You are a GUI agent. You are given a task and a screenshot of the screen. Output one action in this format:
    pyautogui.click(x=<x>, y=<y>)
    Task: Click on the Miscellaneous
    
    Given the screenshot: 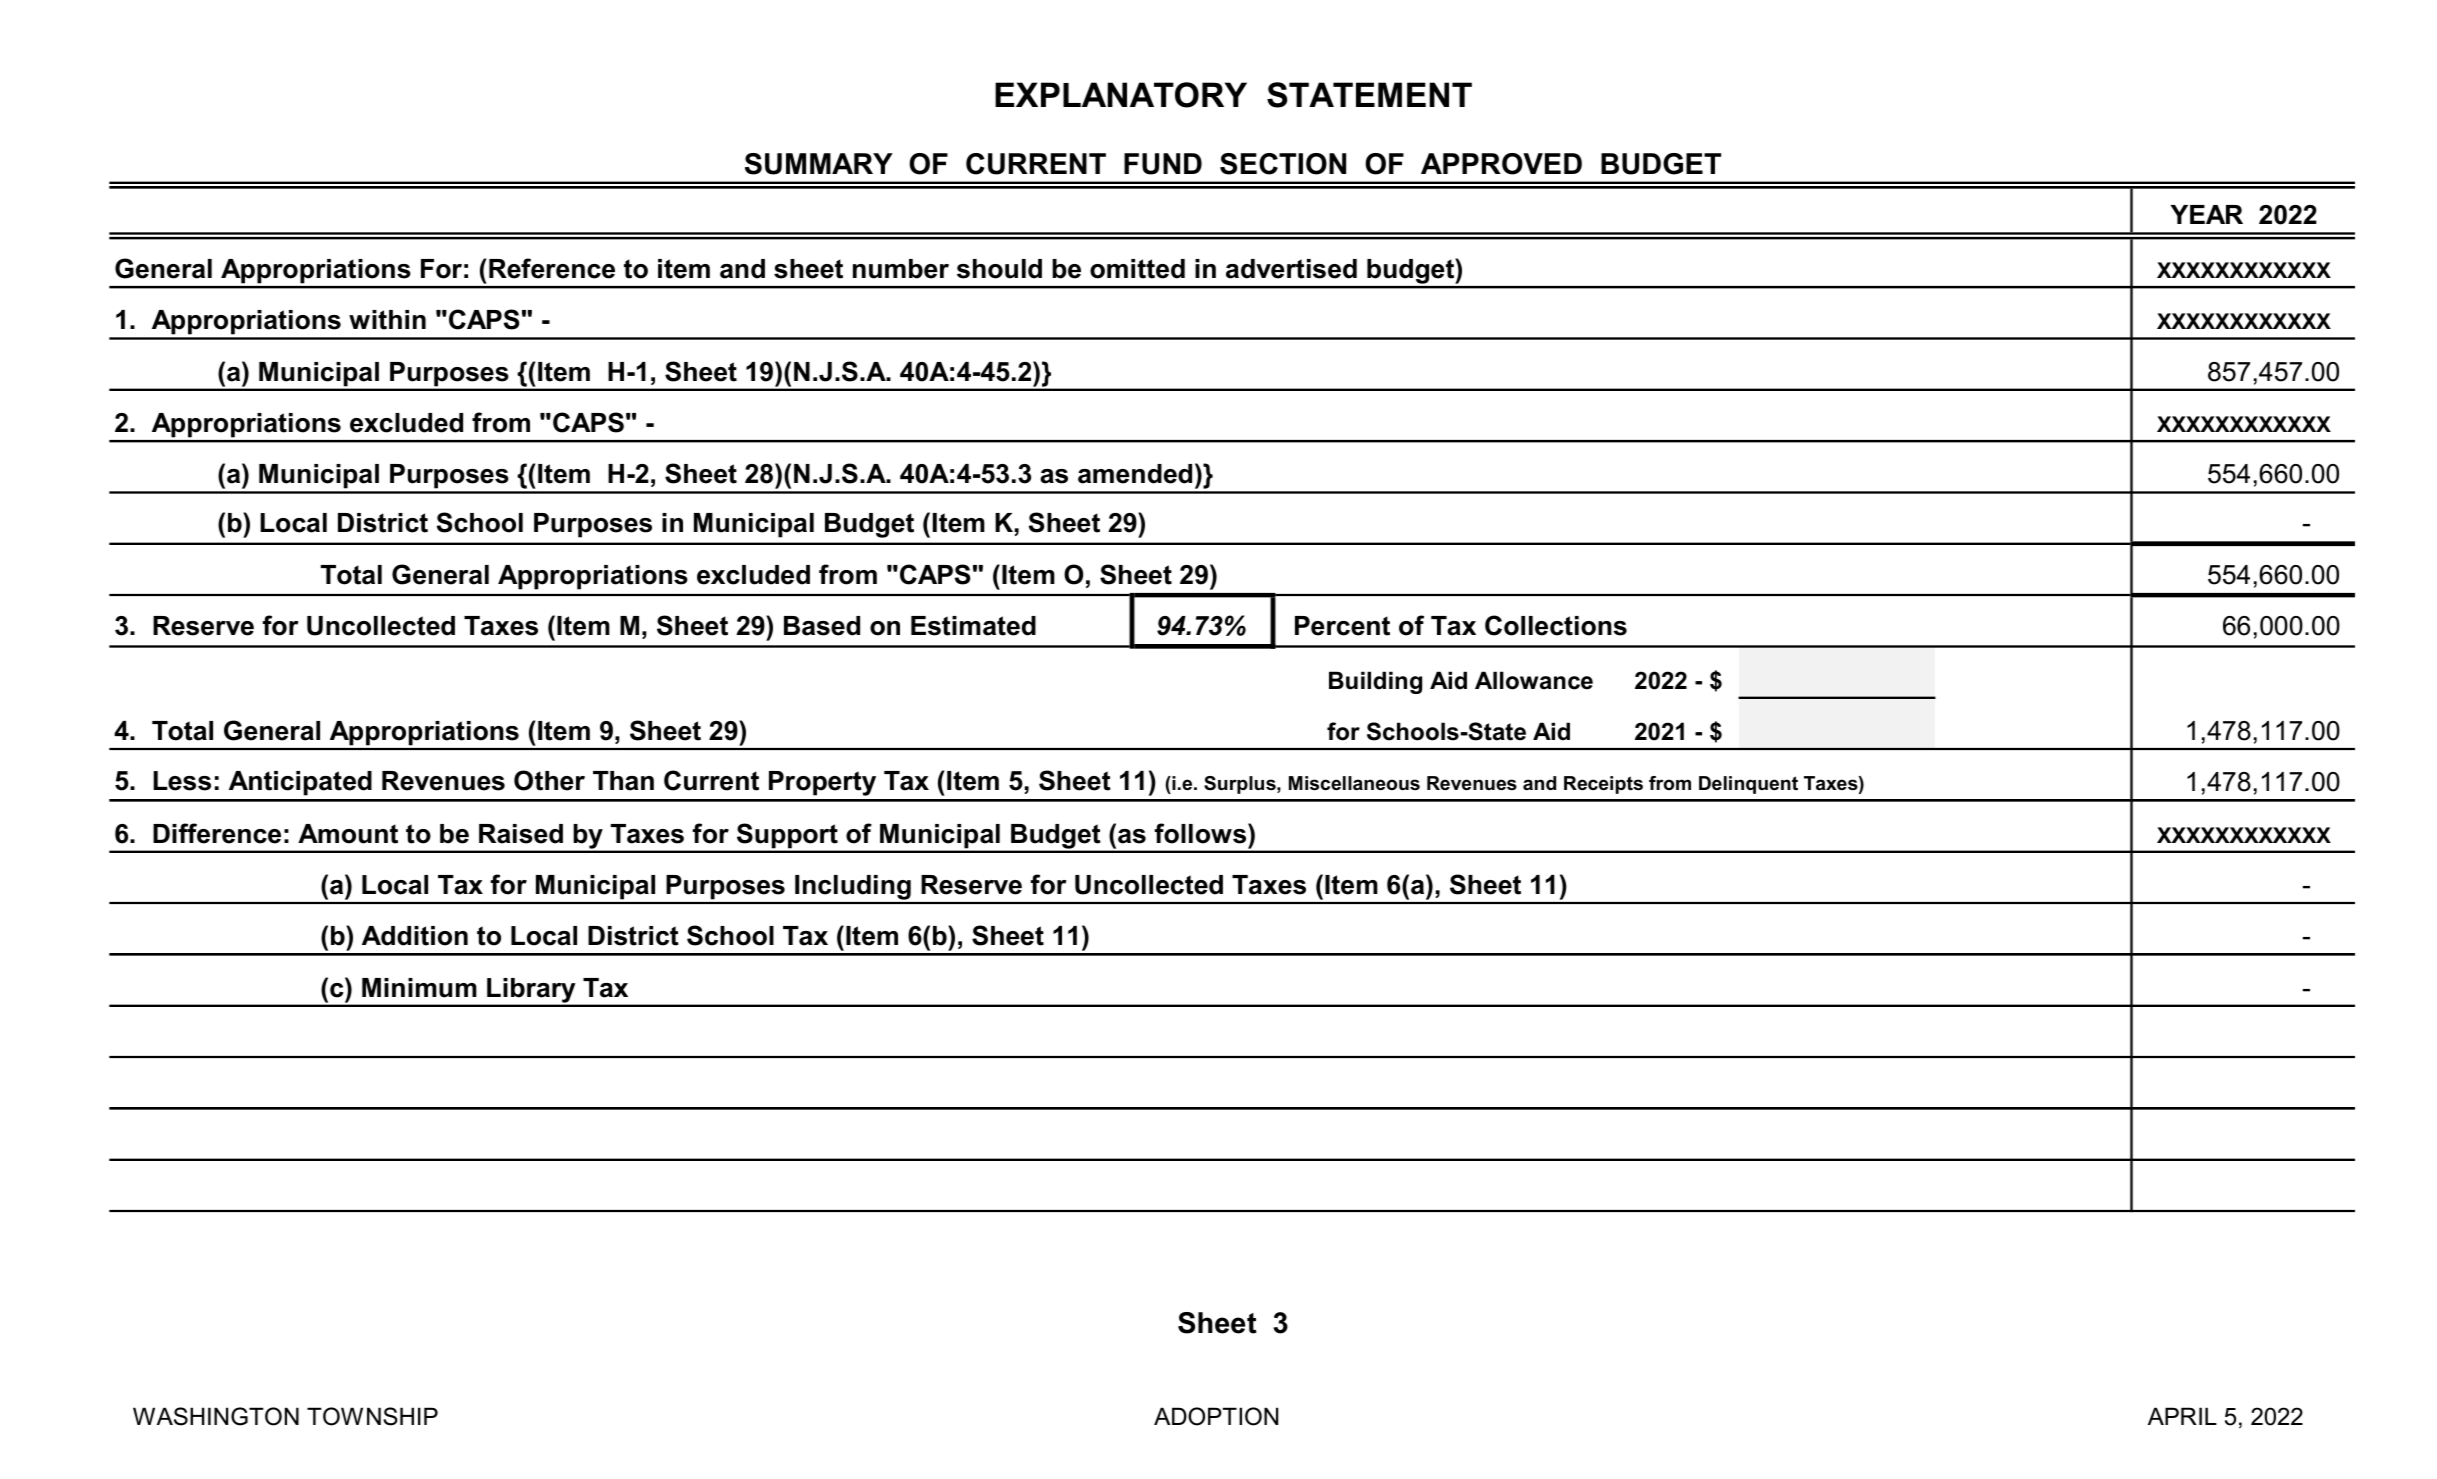 What is the action you would take?
    pyautogui.click(x=1354, y=783)
